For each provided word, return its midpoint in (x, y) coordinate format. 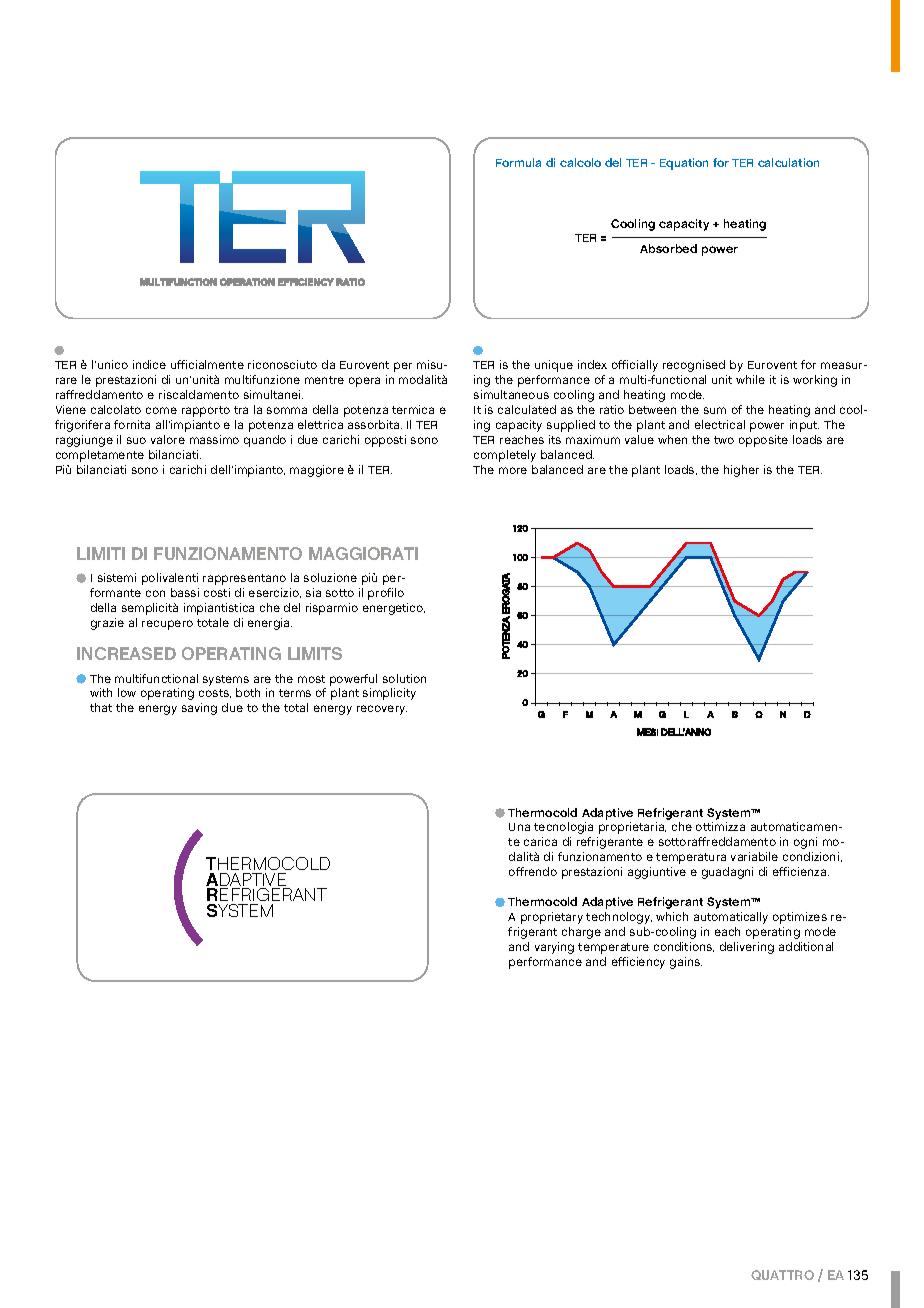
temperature (613, 948)
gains (686, 963)
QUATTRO (782, 1275)
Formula (518, 162)
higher (741, 471)
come (161, 410)
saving (199, 709)
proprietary (552, 918)
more (513, 470)
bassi (185, 592)
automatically (731, 918)
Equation (684, 164)
